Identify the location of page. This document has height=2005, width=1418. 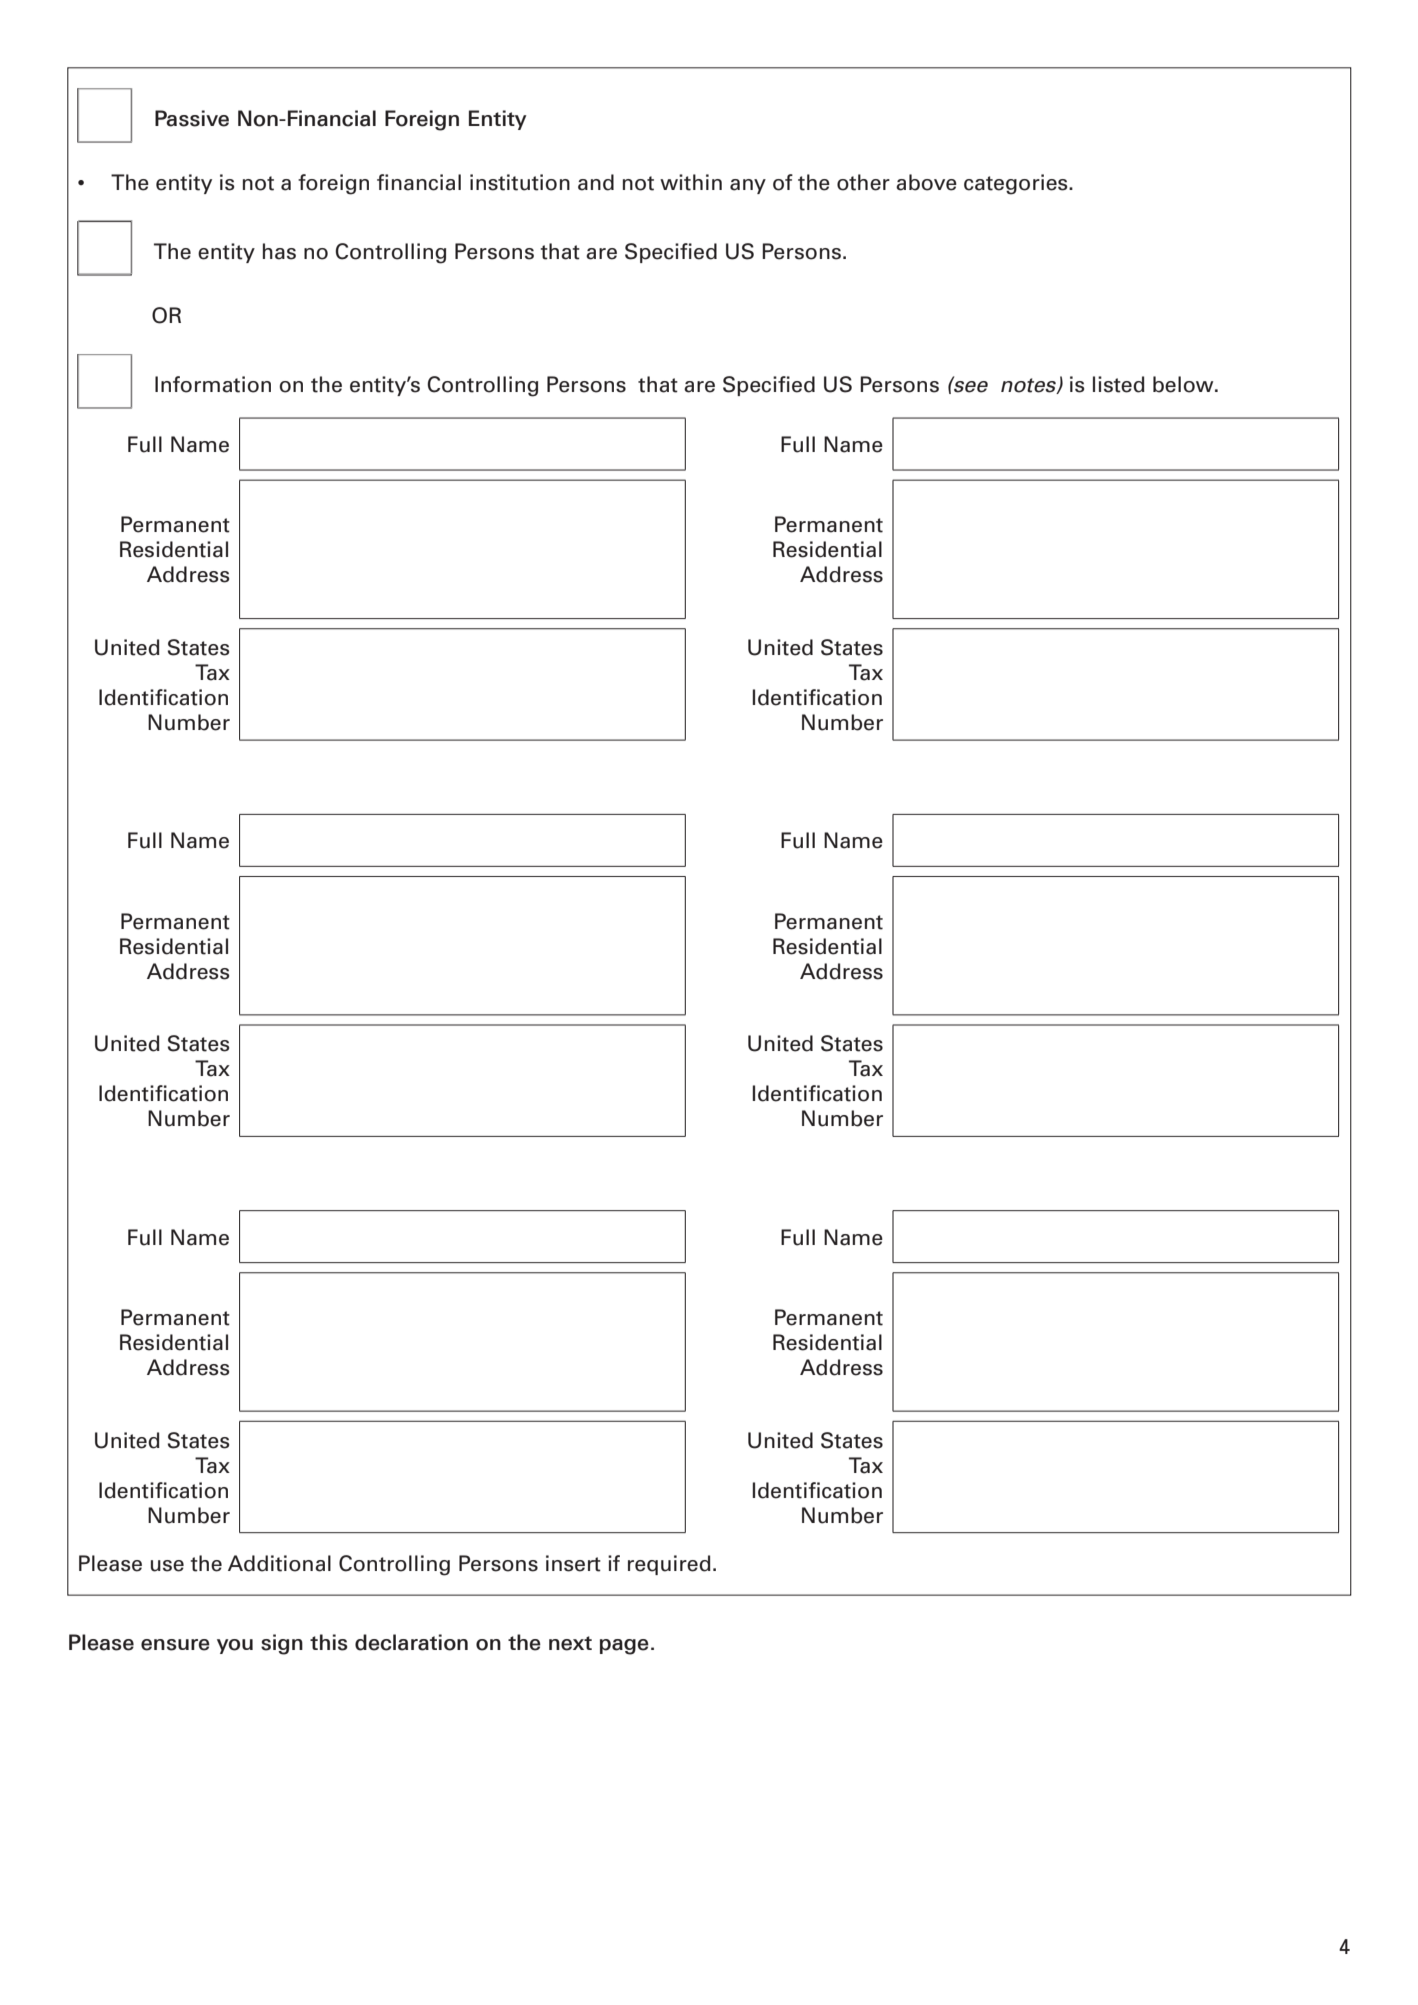
(624, 1647).
